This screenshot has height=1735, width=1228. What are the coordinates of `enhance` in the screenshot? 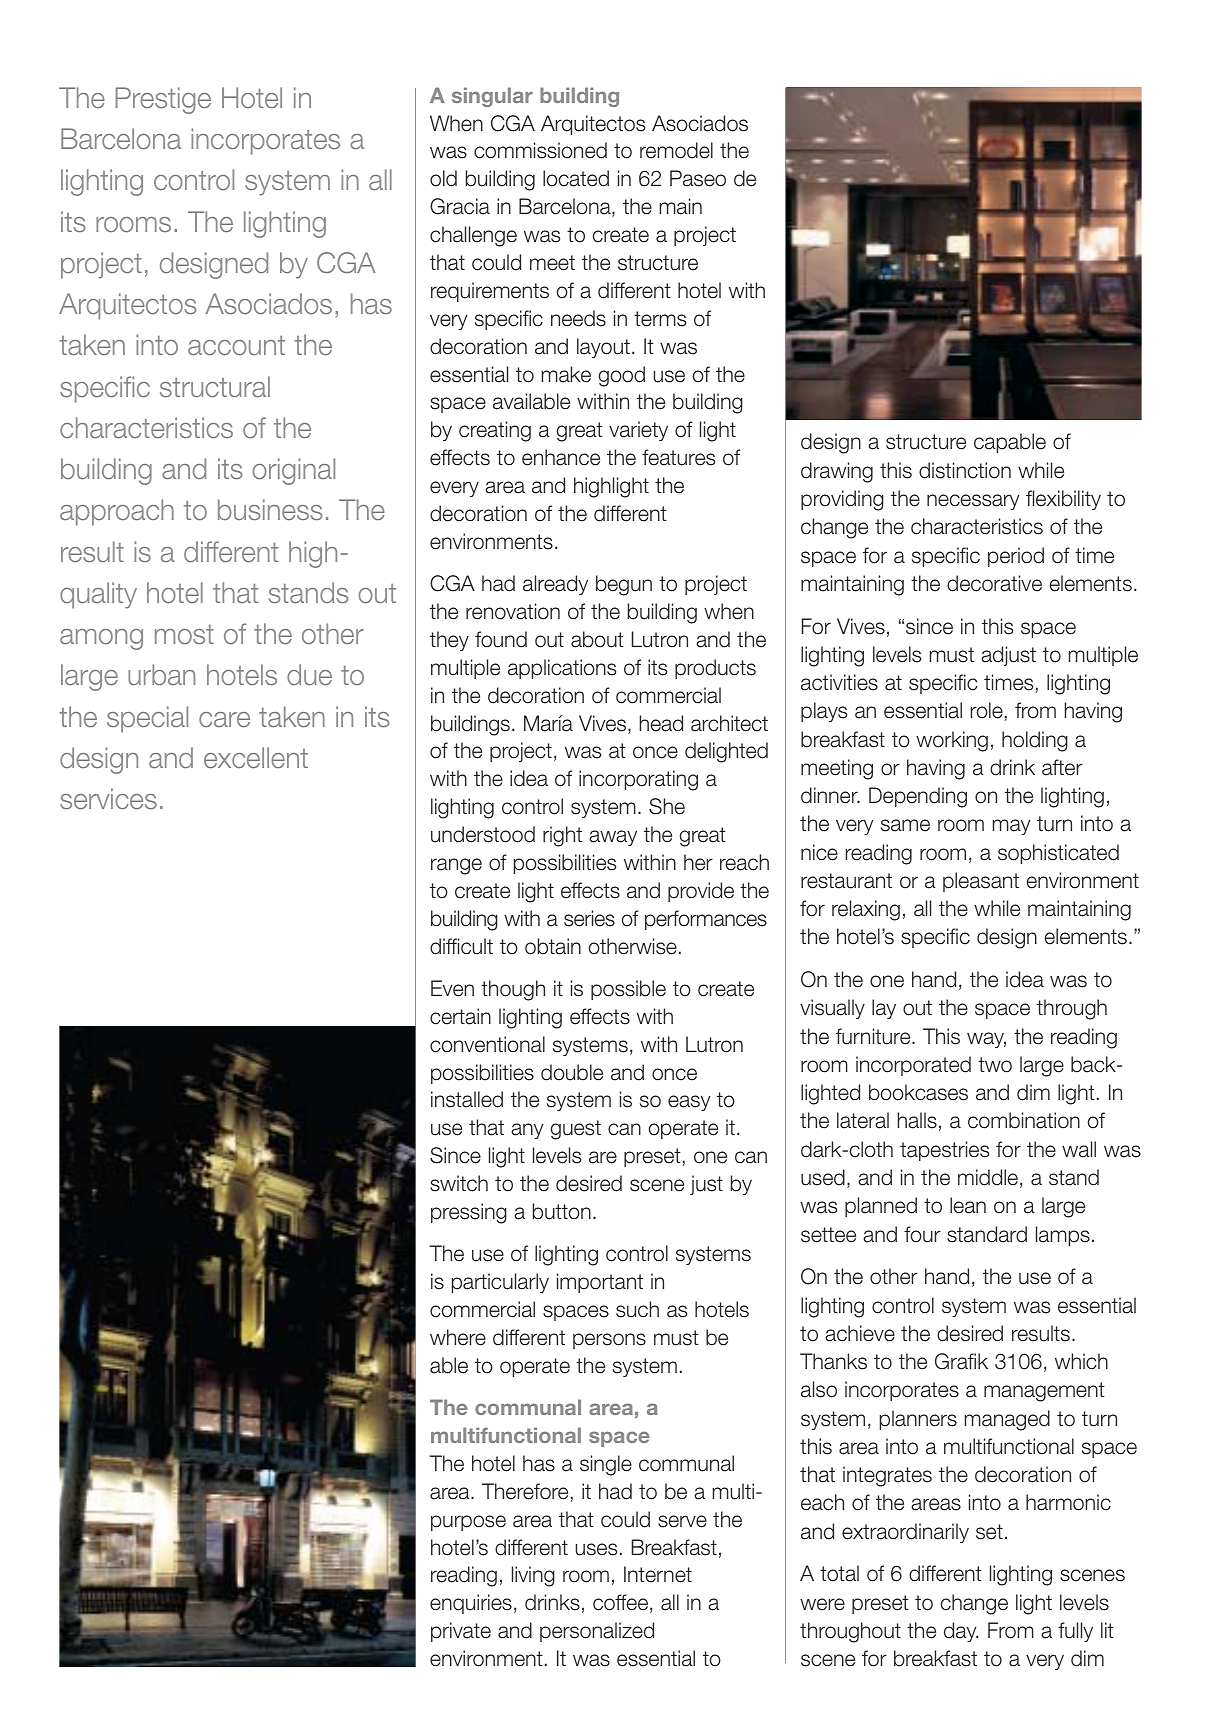 It's located at (561, 457).
